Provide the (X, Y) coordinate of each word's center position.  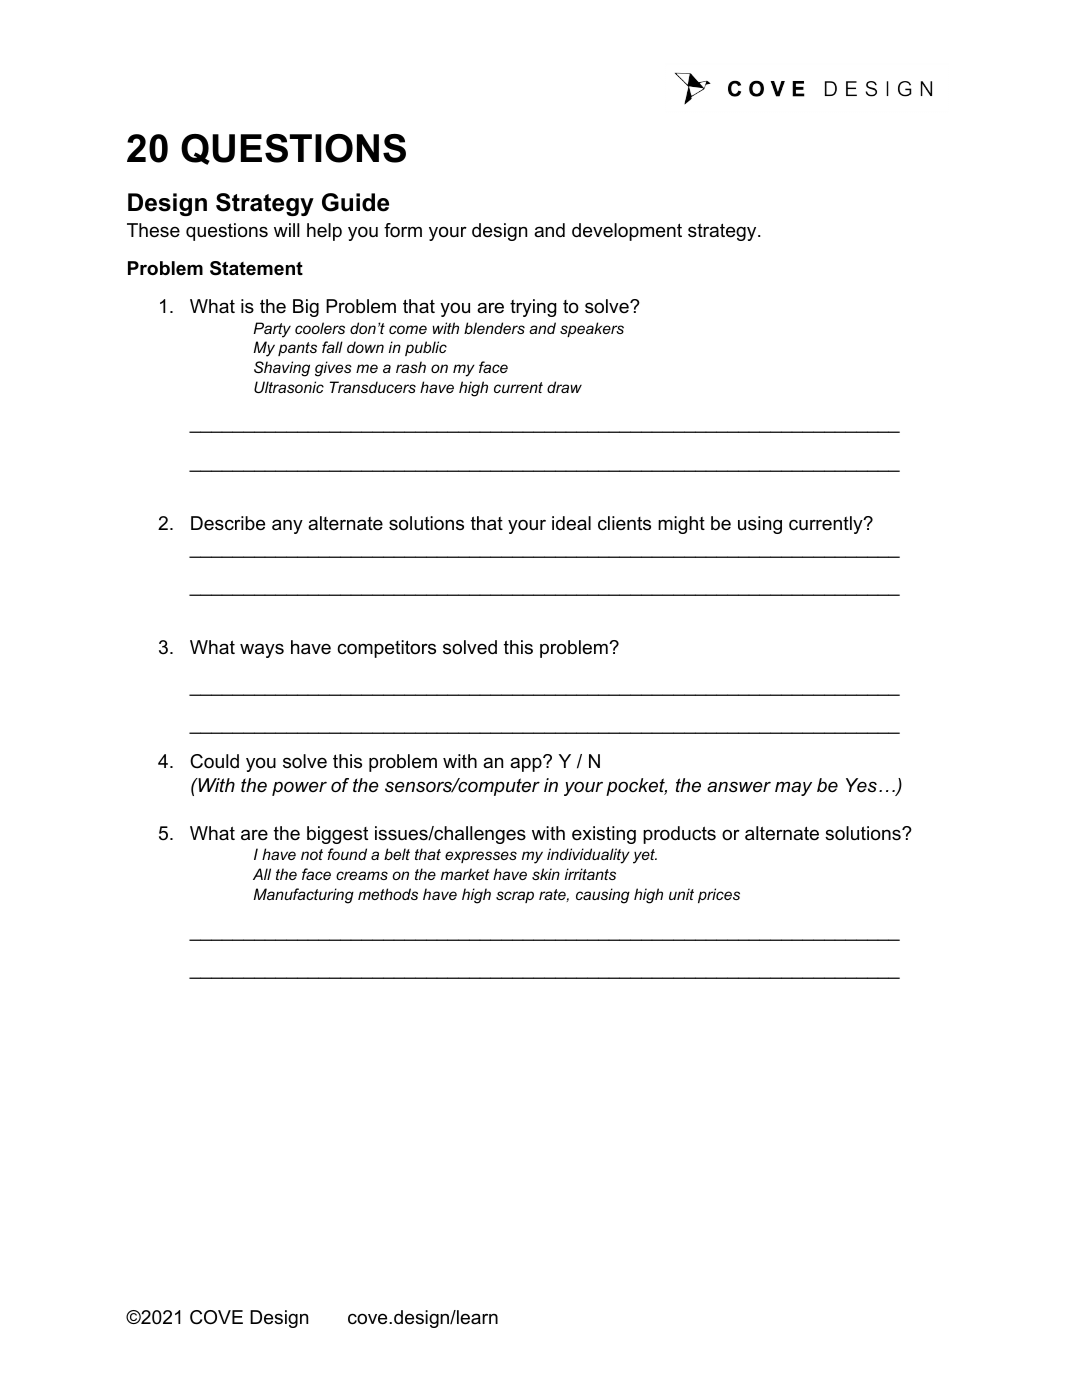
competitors (386, 649)
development (627, 232)
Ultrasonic (289, 387)
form (403, 230)
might (681, 525)
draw (564, 387)
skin (546, 874)
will (286, 230)
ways (262, 650)
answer (739, 786)
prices (719, 895)
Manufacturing (303, 896)
